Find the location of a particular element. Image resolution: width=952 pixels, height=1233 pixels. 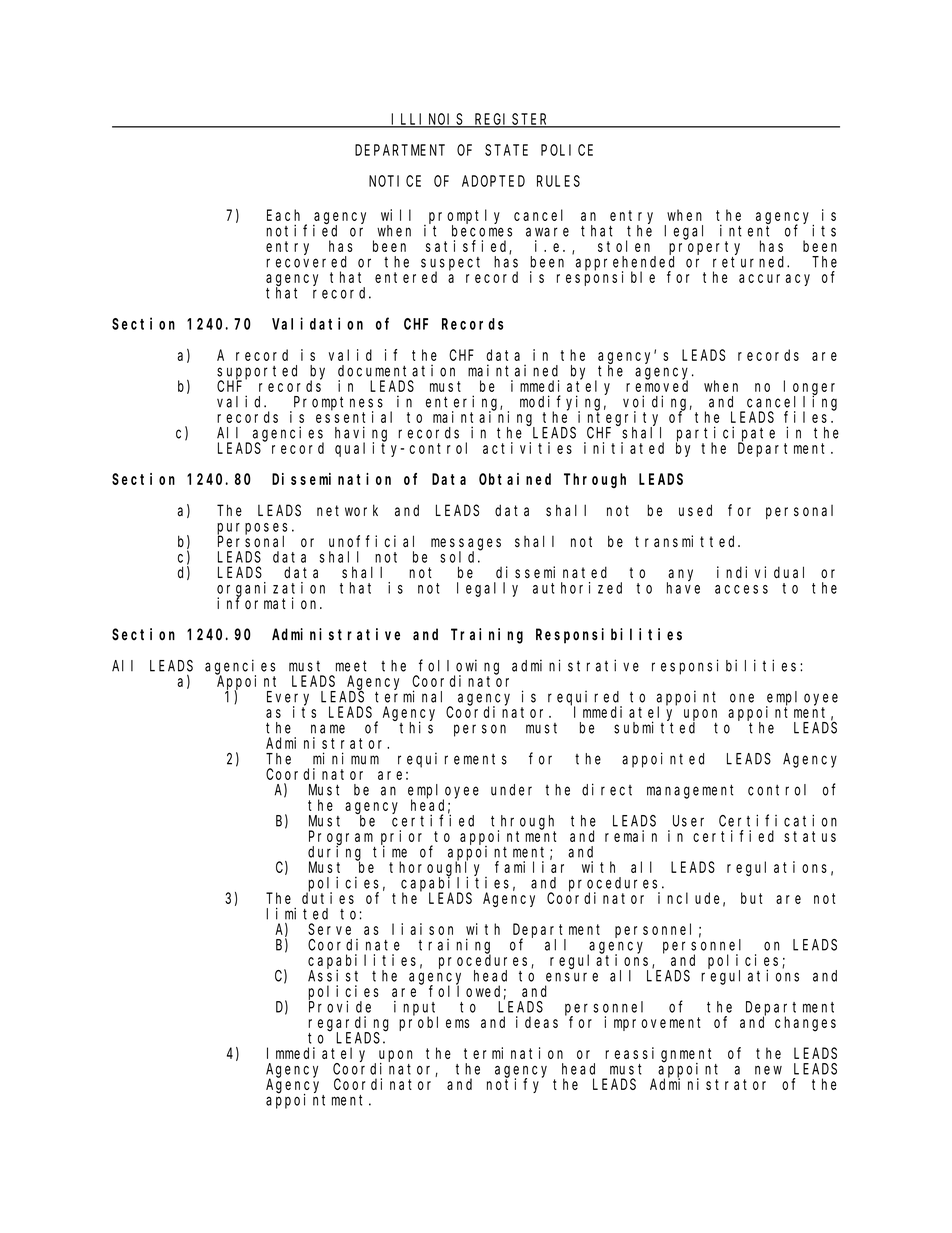

activities is located at coordinates (527, 448).
